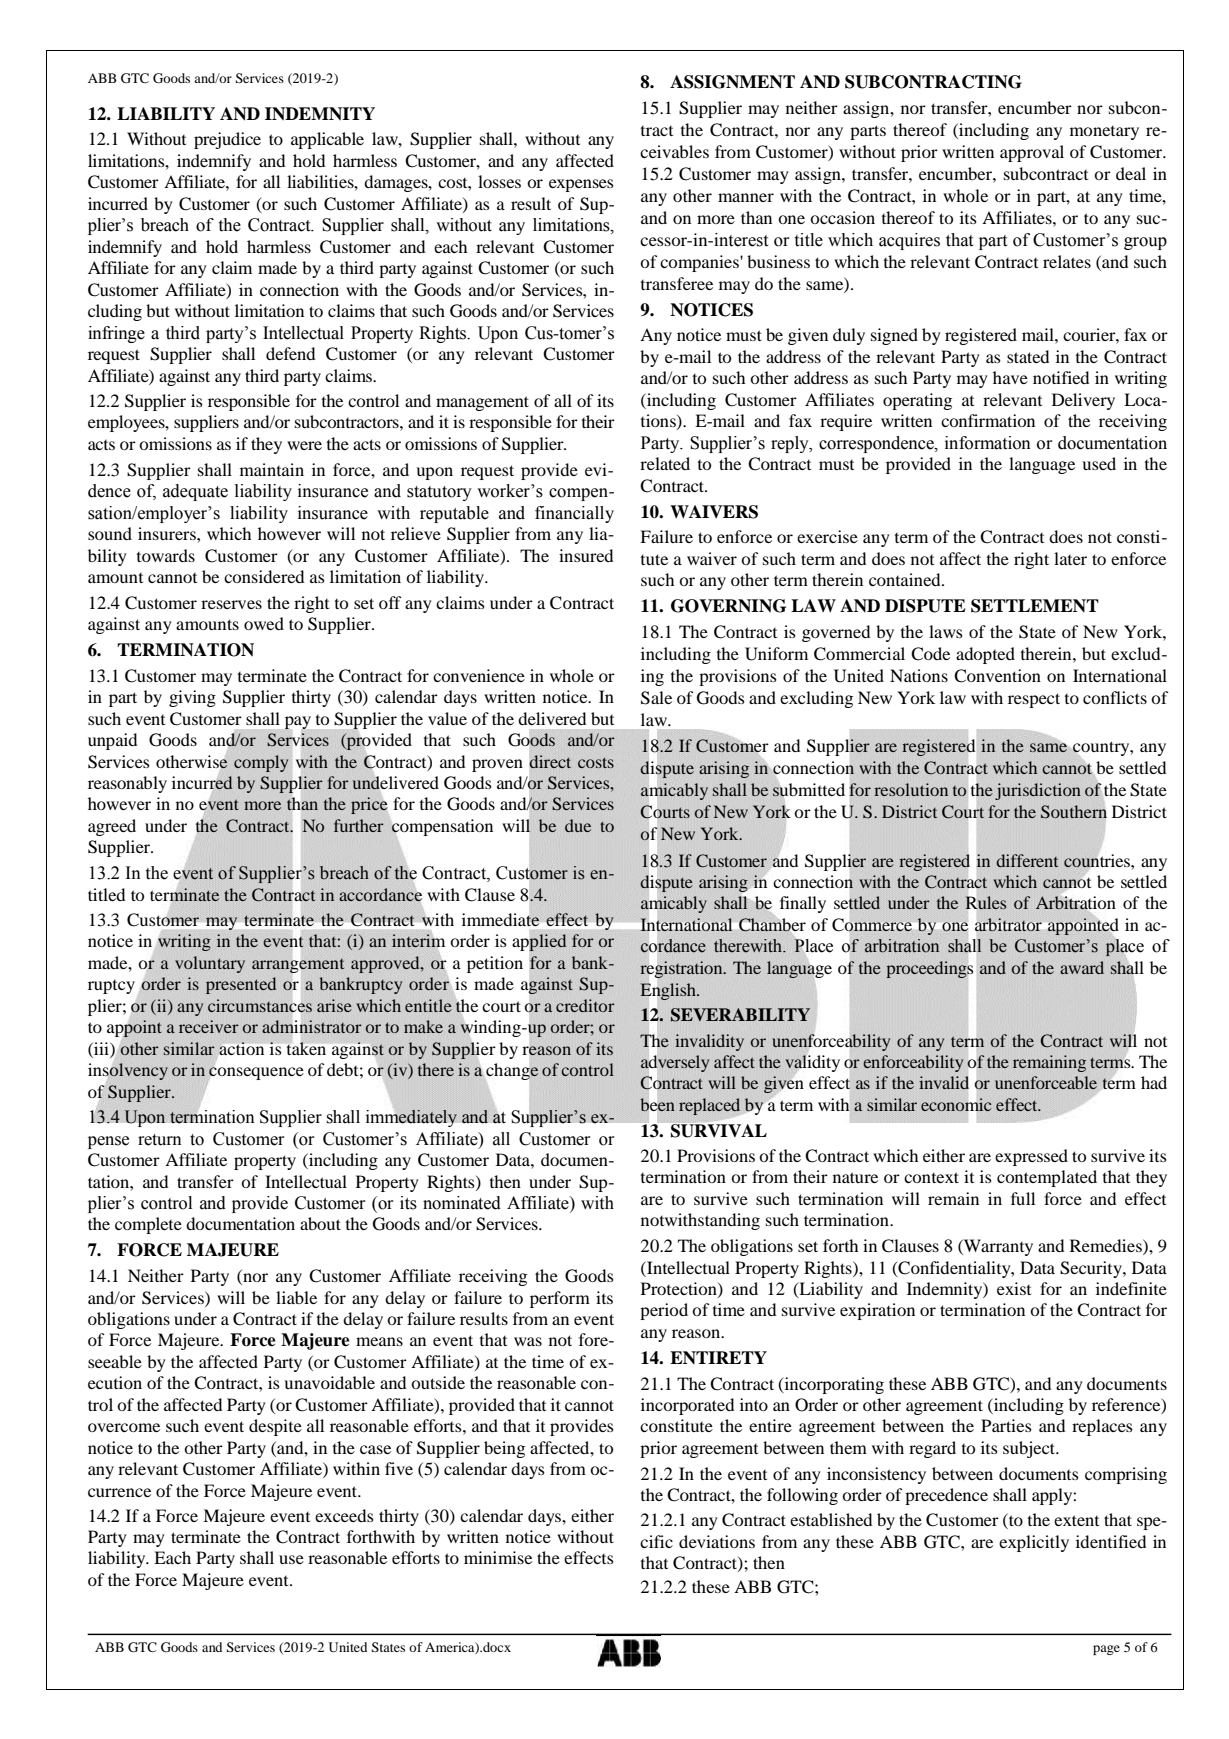 This image has height=1739, width=1229. What do you see at coordinates (344, 1515) in the image?
I see `exceeds` at bounding box center [344, 1515].
